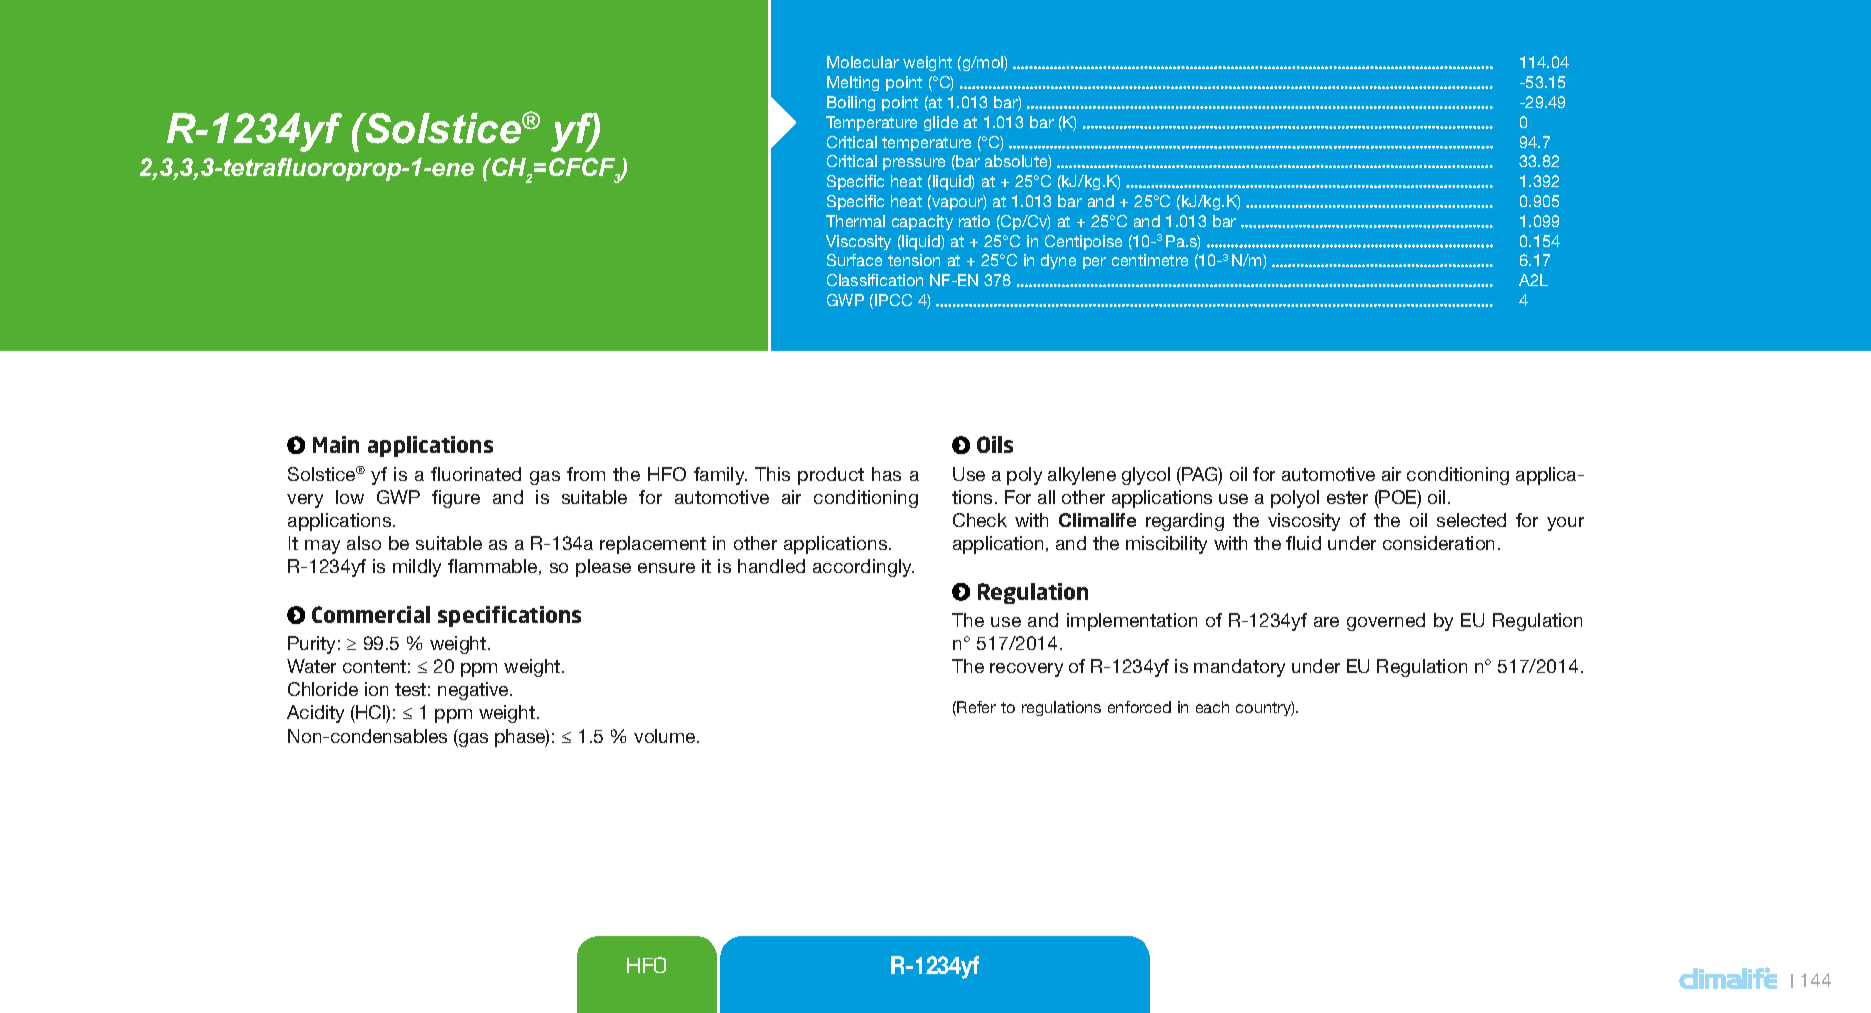 The image size is (1871, 1013). What do you see at coordinates (863, 62) in the page?
I see `Molecular` at bounding box center [863, 62].
